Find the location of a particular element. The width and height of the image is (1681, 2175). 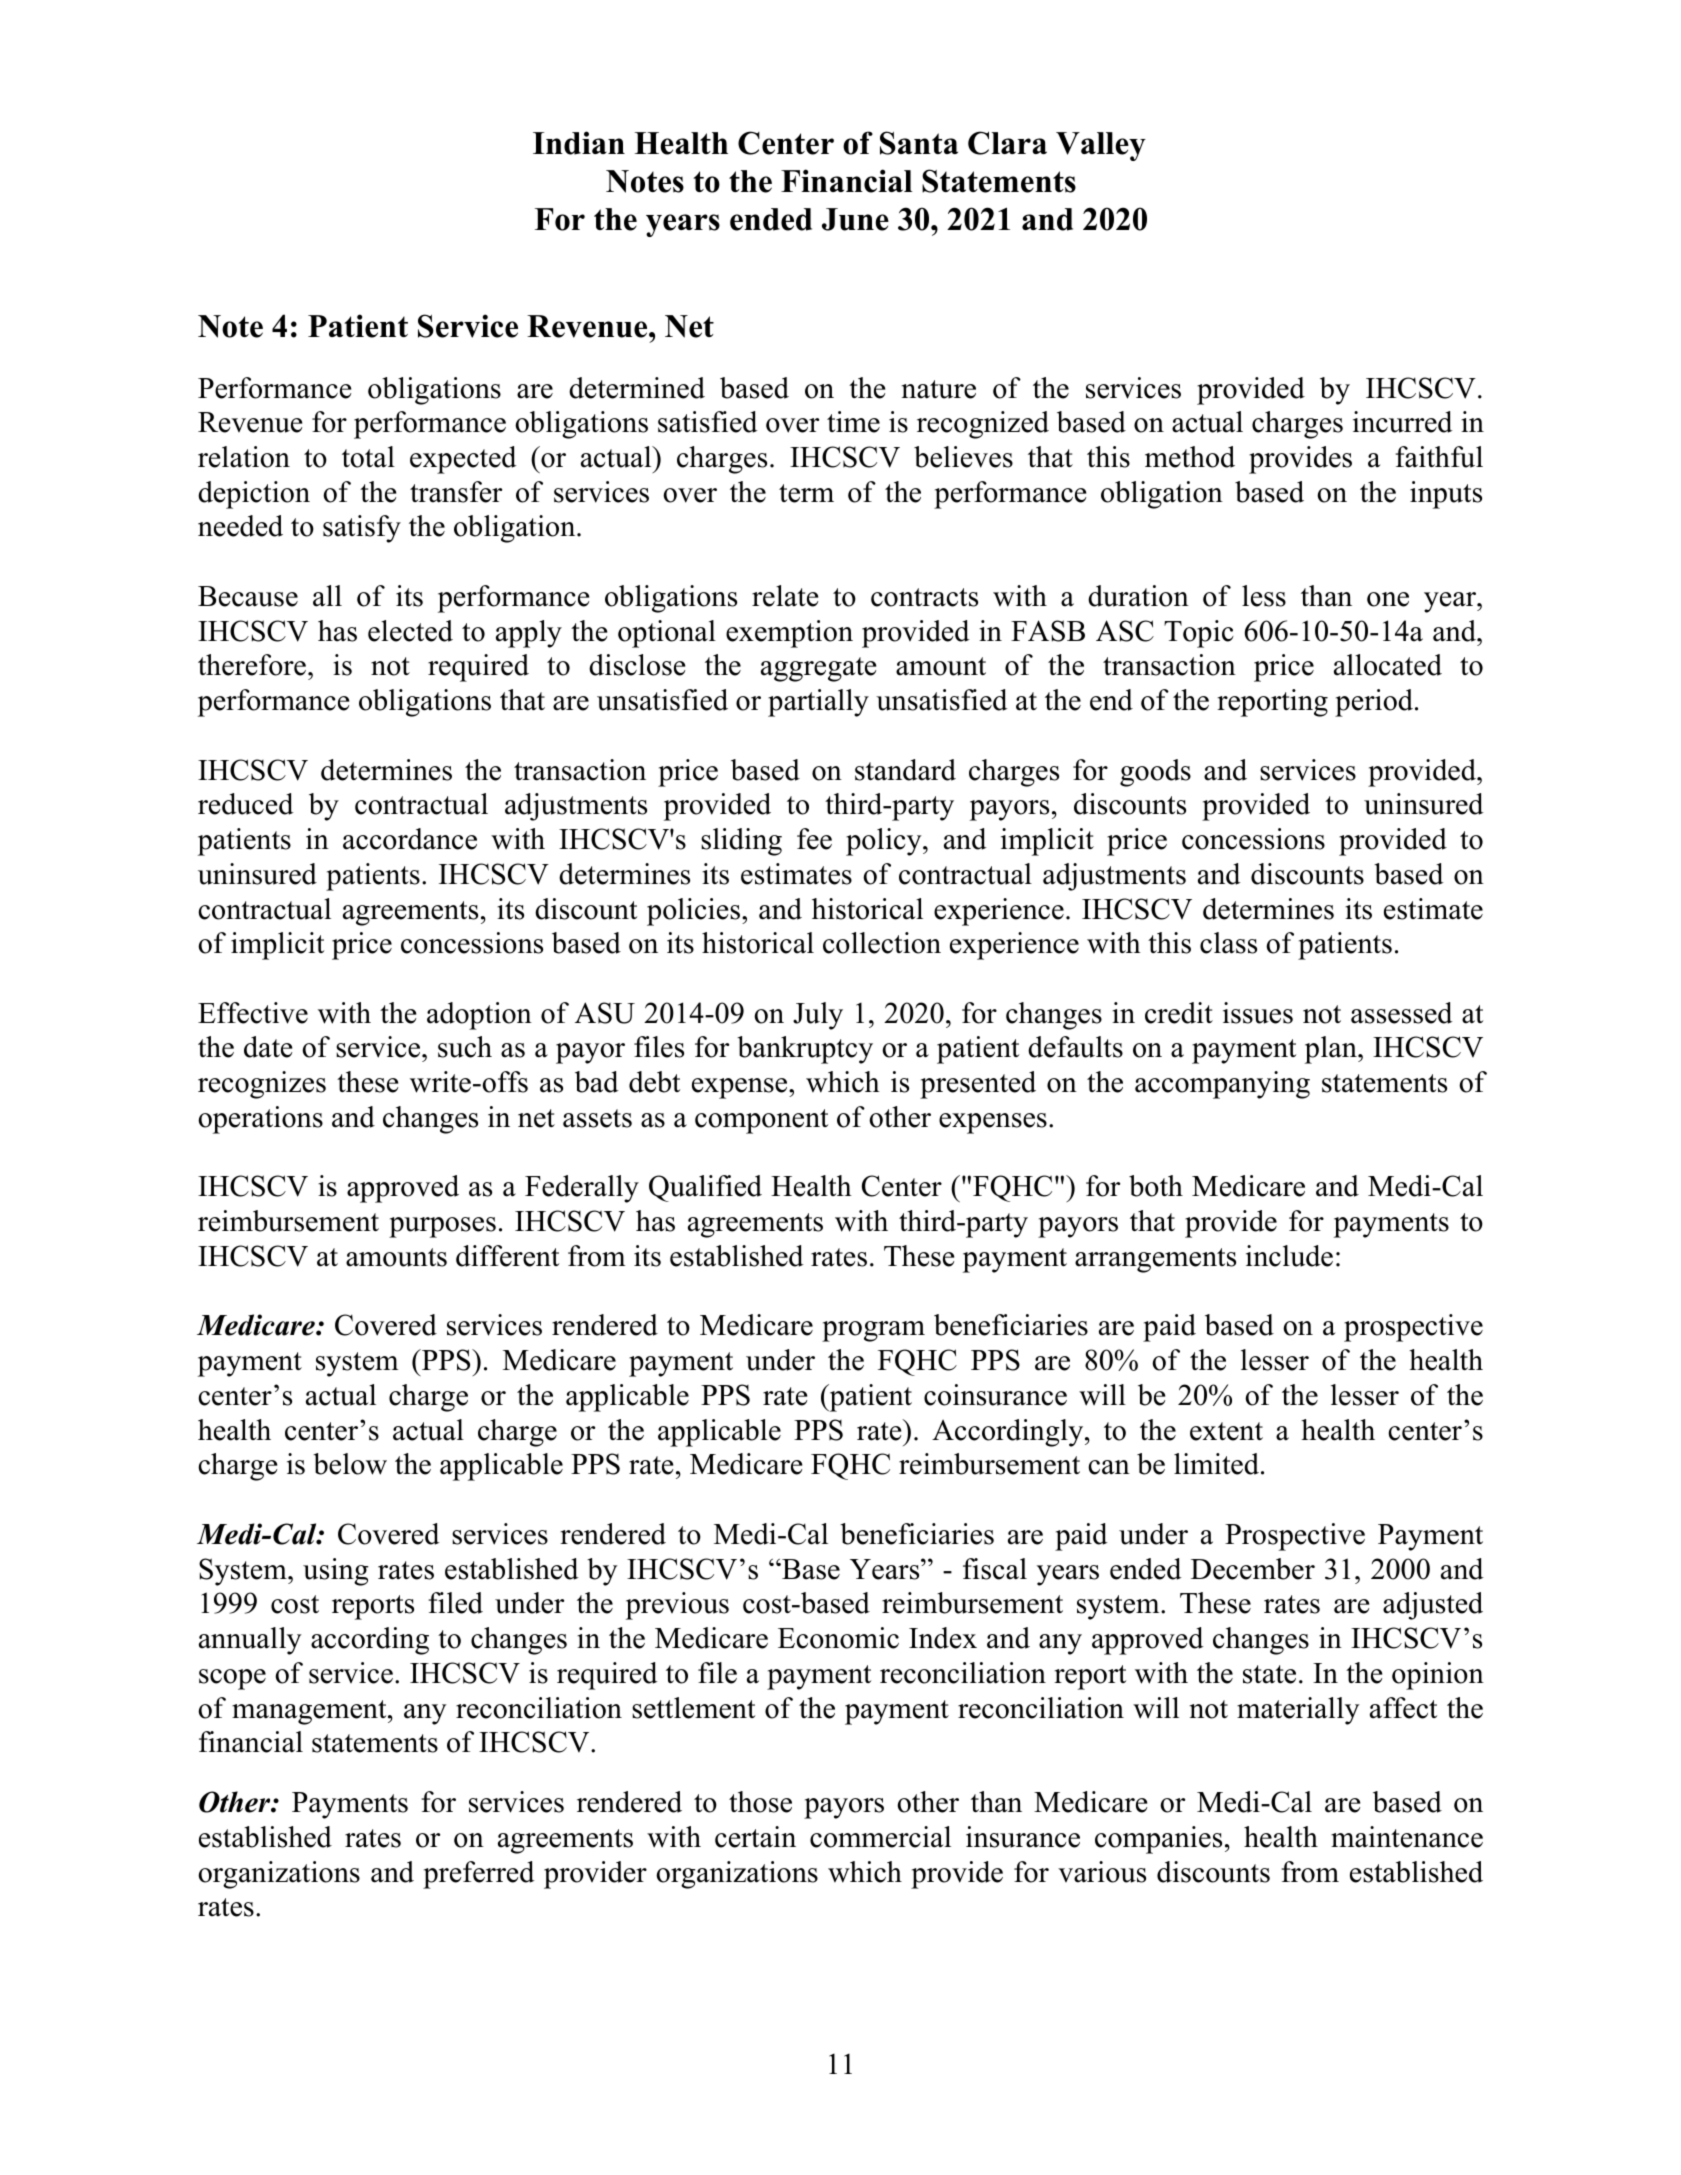

Valley is located at coordinates (1101, 146).
